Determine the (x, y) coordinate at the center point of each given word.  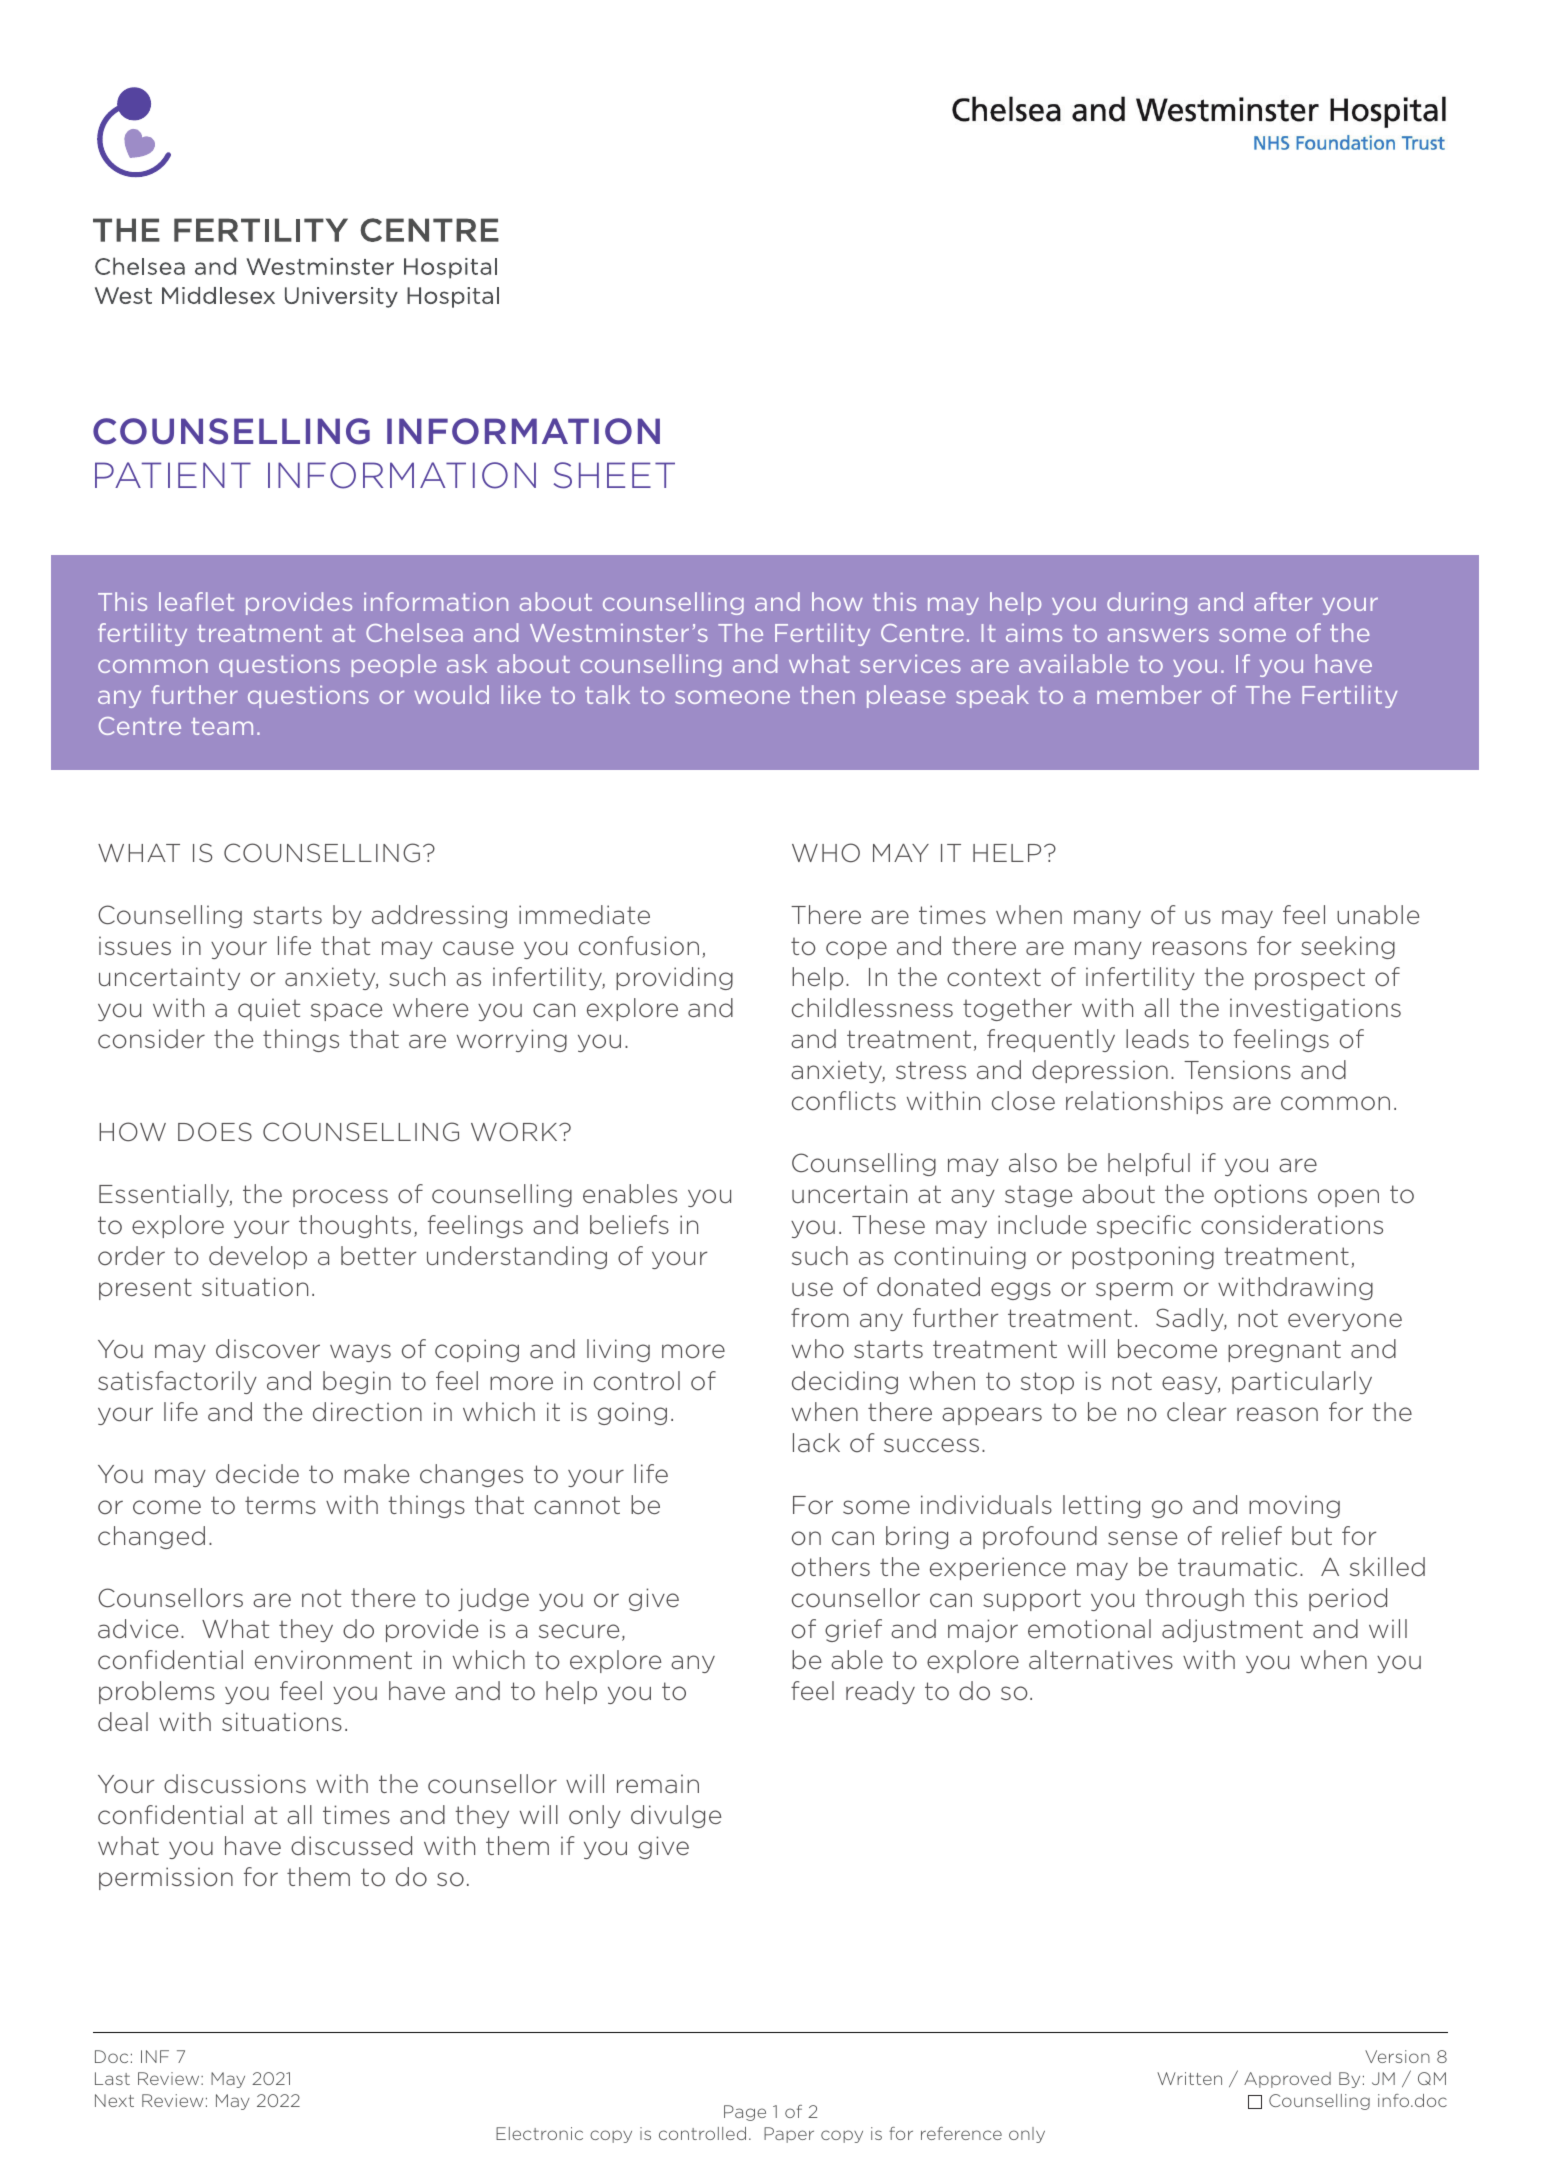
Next (114, 2100)
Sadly (1191, 1319)
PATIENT (173, 475)
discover (268, 1349)
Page (745, 2113)
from (820, 1318)
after (1283, 601)
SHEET (614, 475)
